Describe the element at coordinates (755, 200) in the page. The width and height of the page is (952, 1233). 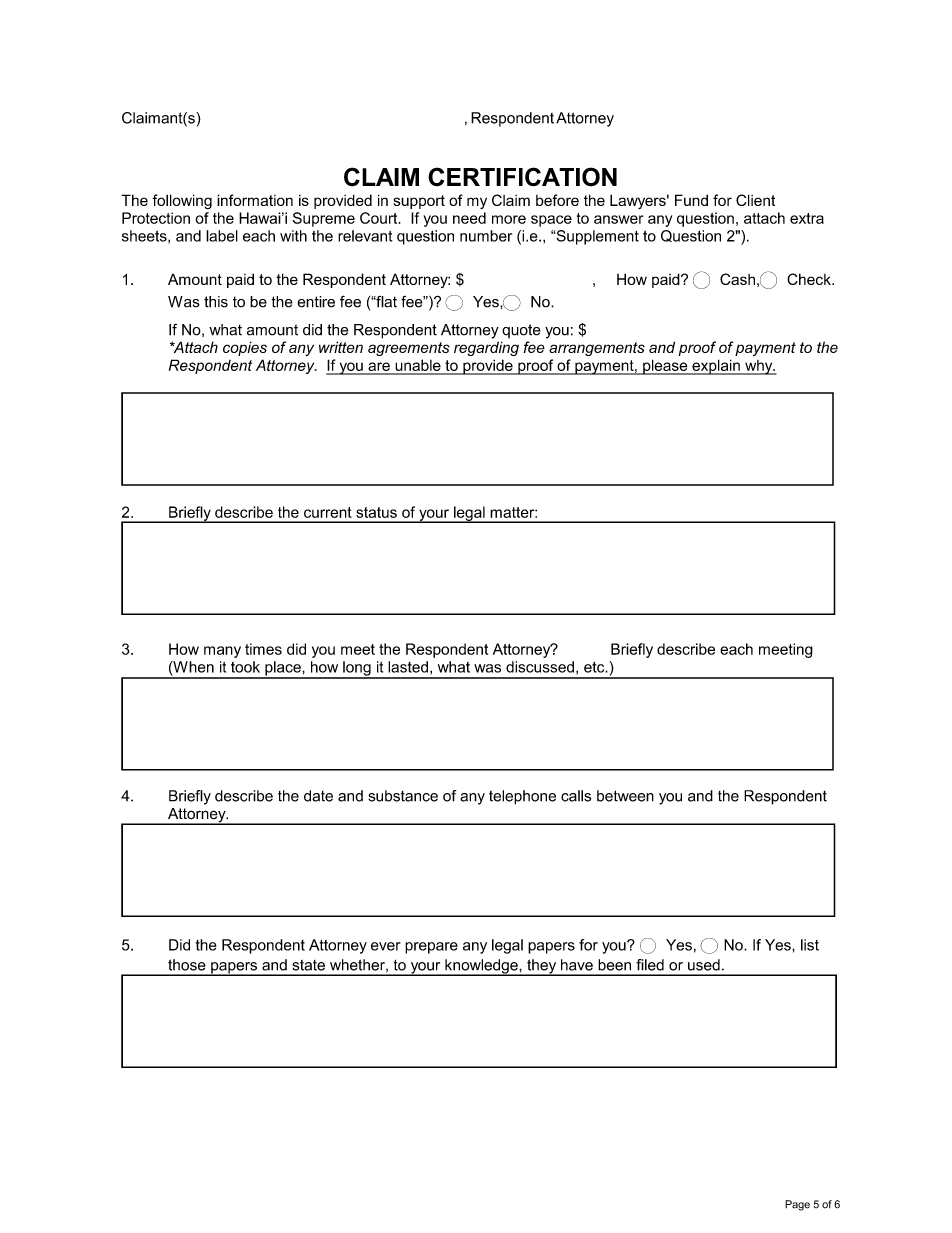
I see `Client` at that location.
